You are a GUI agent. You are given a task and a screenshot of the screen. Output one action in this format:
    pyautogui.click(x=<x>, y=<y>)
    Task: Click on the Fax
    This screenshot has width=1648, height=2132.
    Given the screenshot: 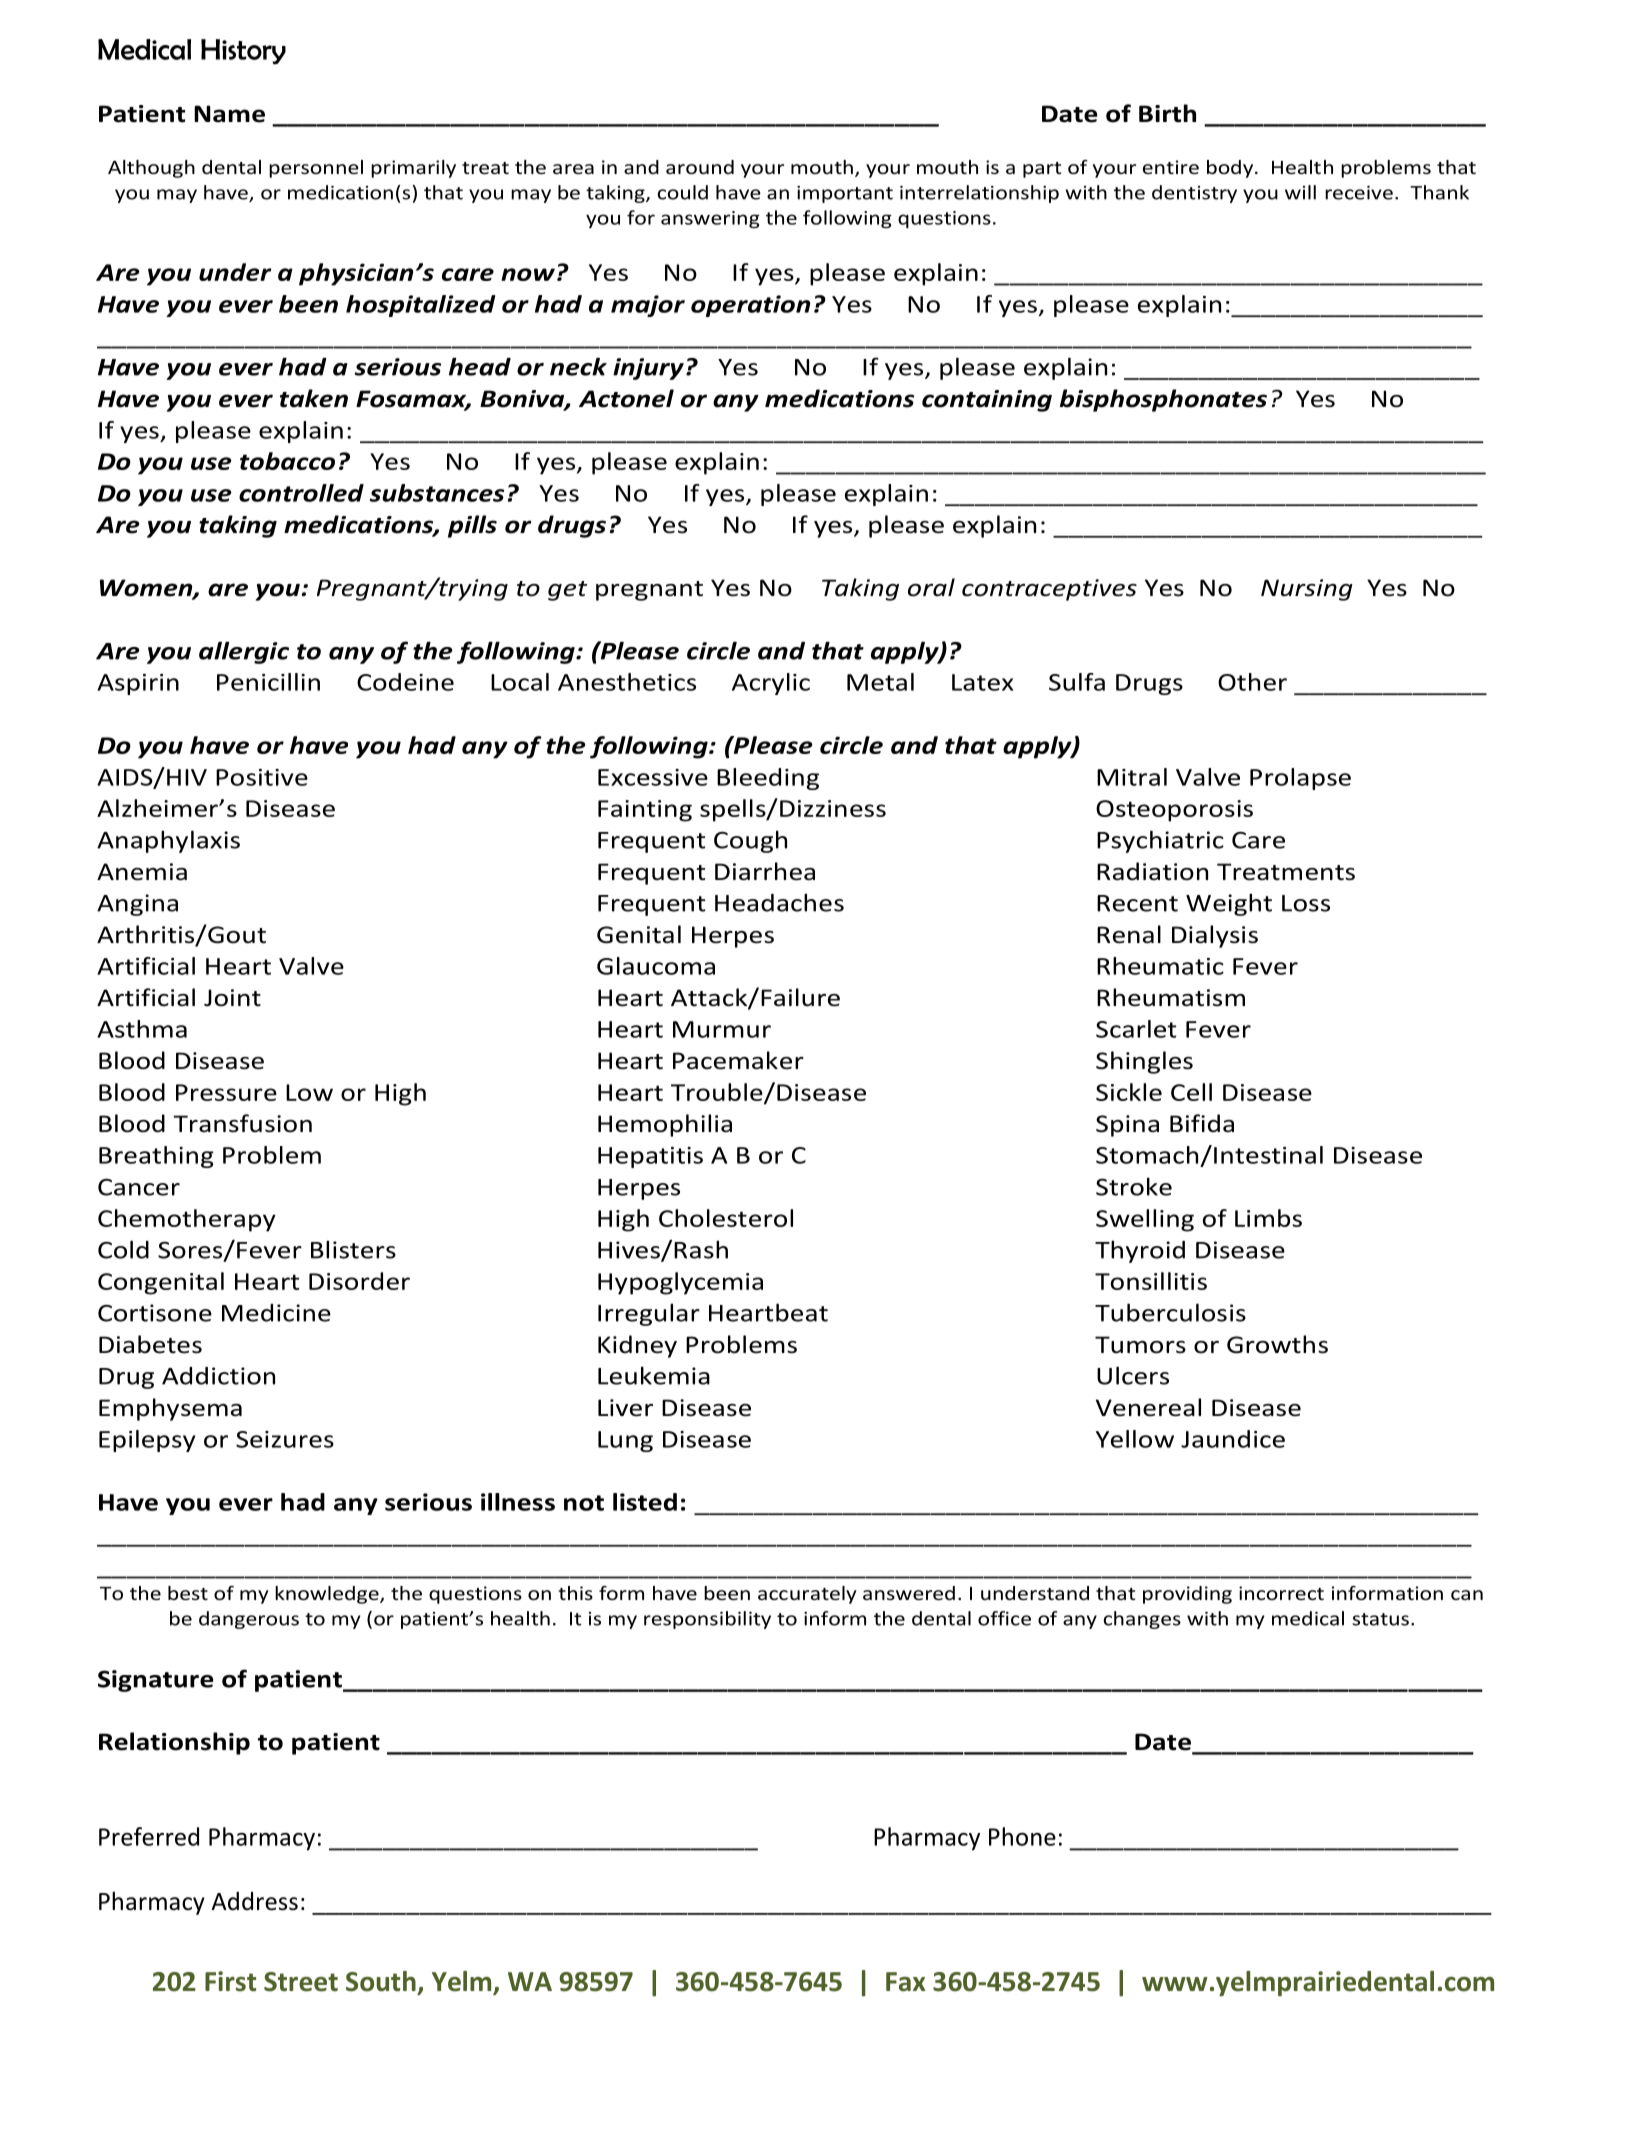 What is the action you would take?
    pyautogui.click(x=906, y=1982)
